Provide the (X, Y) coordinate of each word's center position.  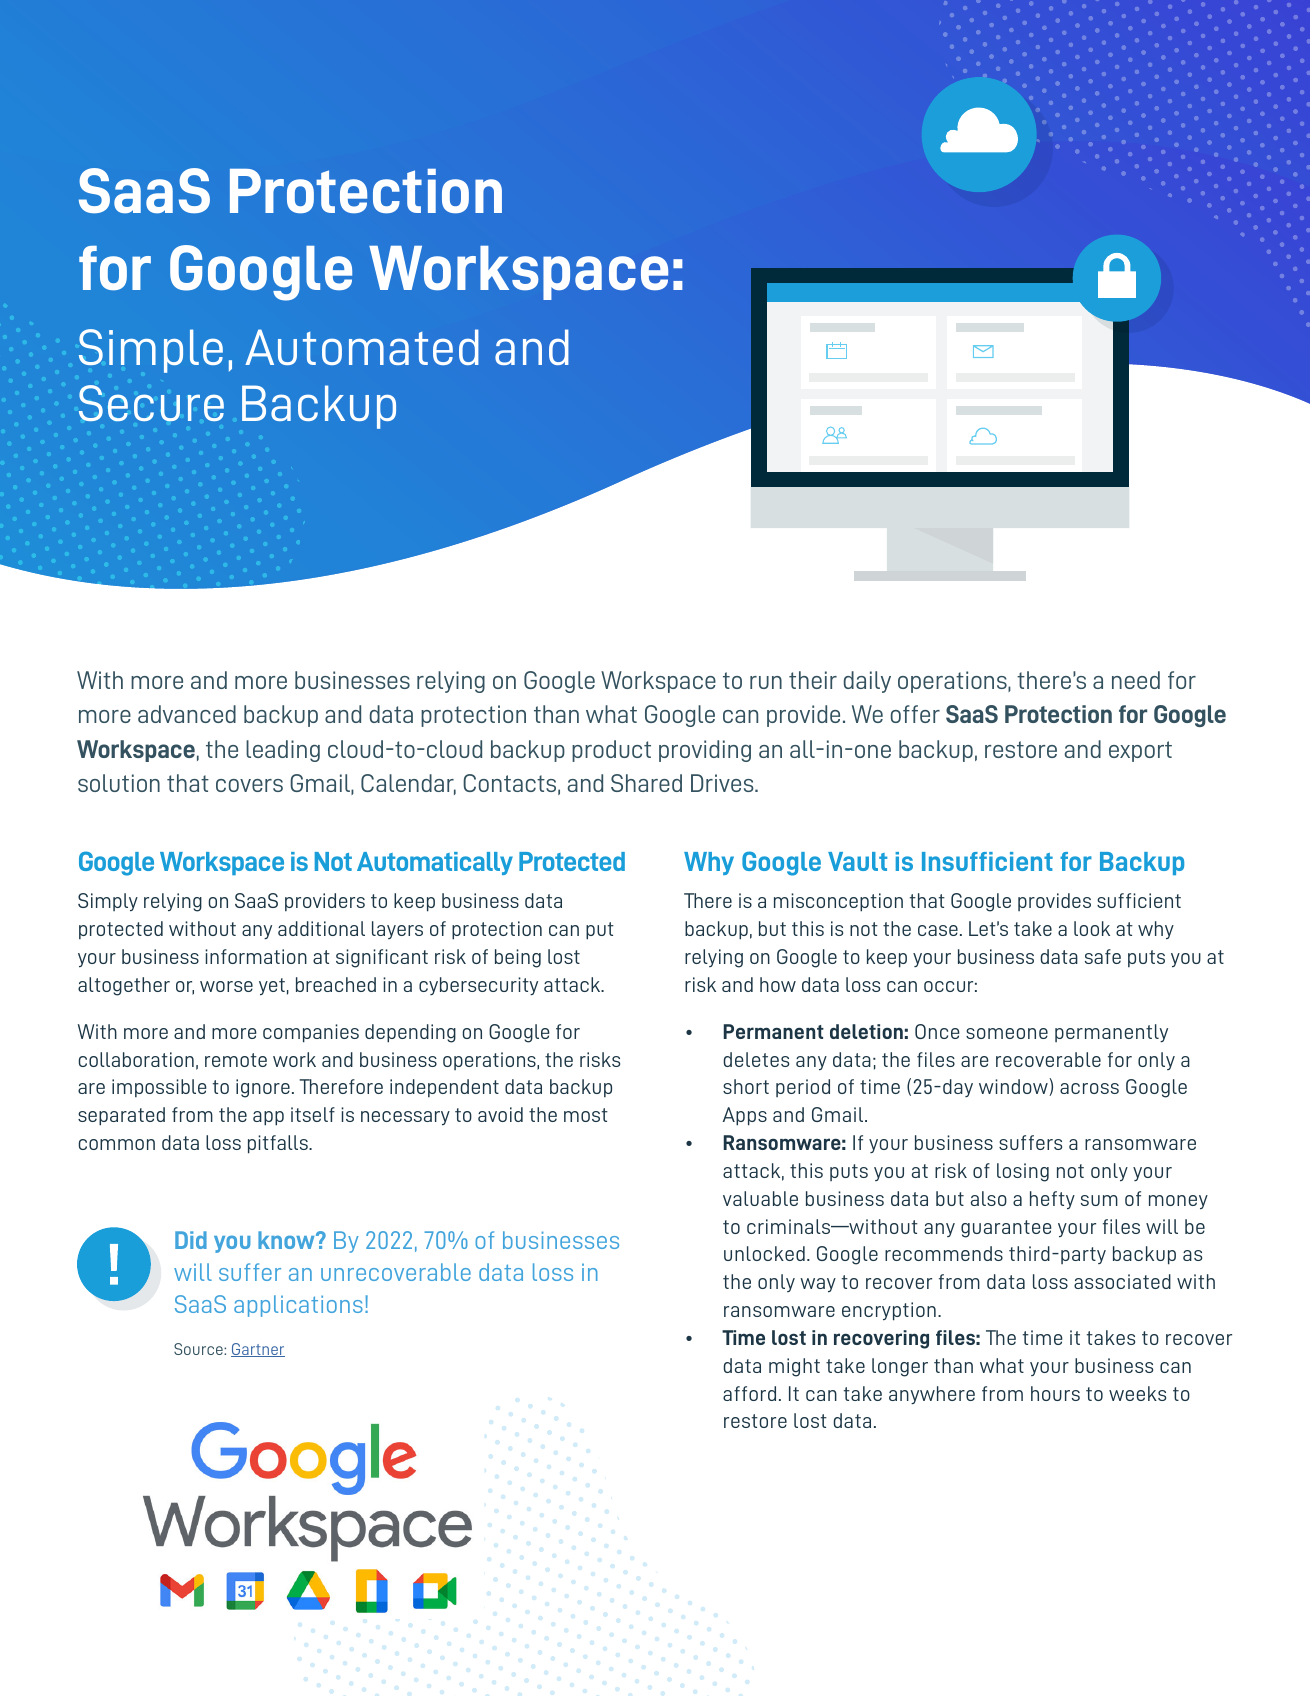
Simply (108, 902)
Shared (646, 783)
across (1089, 1088)
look (1092, 928)
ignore (263, 1088)
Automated (362, 347)
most (586, 1115)
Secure (151, 403)
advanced (187, 714)
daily (867, 682)
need (1136, 680)
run (766, 682)
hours (1055, 1393)
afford (749, 1393)
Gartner (258, 1350)
